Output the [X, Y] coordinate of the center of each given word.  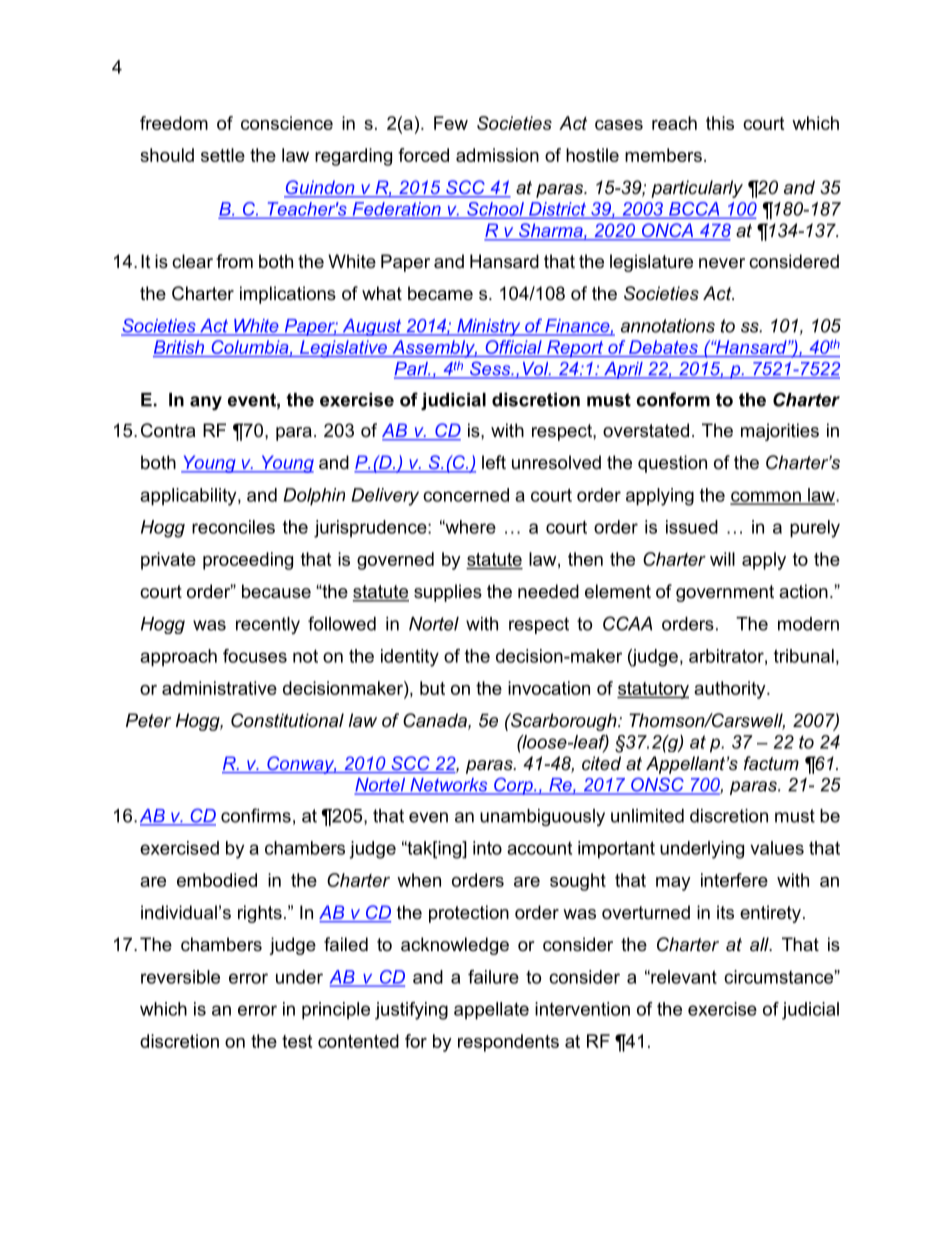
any [206, 403]
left [494, 462]
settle [223, 155]
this [720, 123]
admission [497, 155]
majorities [780, 432]
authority [731, 690]
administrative [219, 688]
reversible [180, 977]
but [432, 688]
